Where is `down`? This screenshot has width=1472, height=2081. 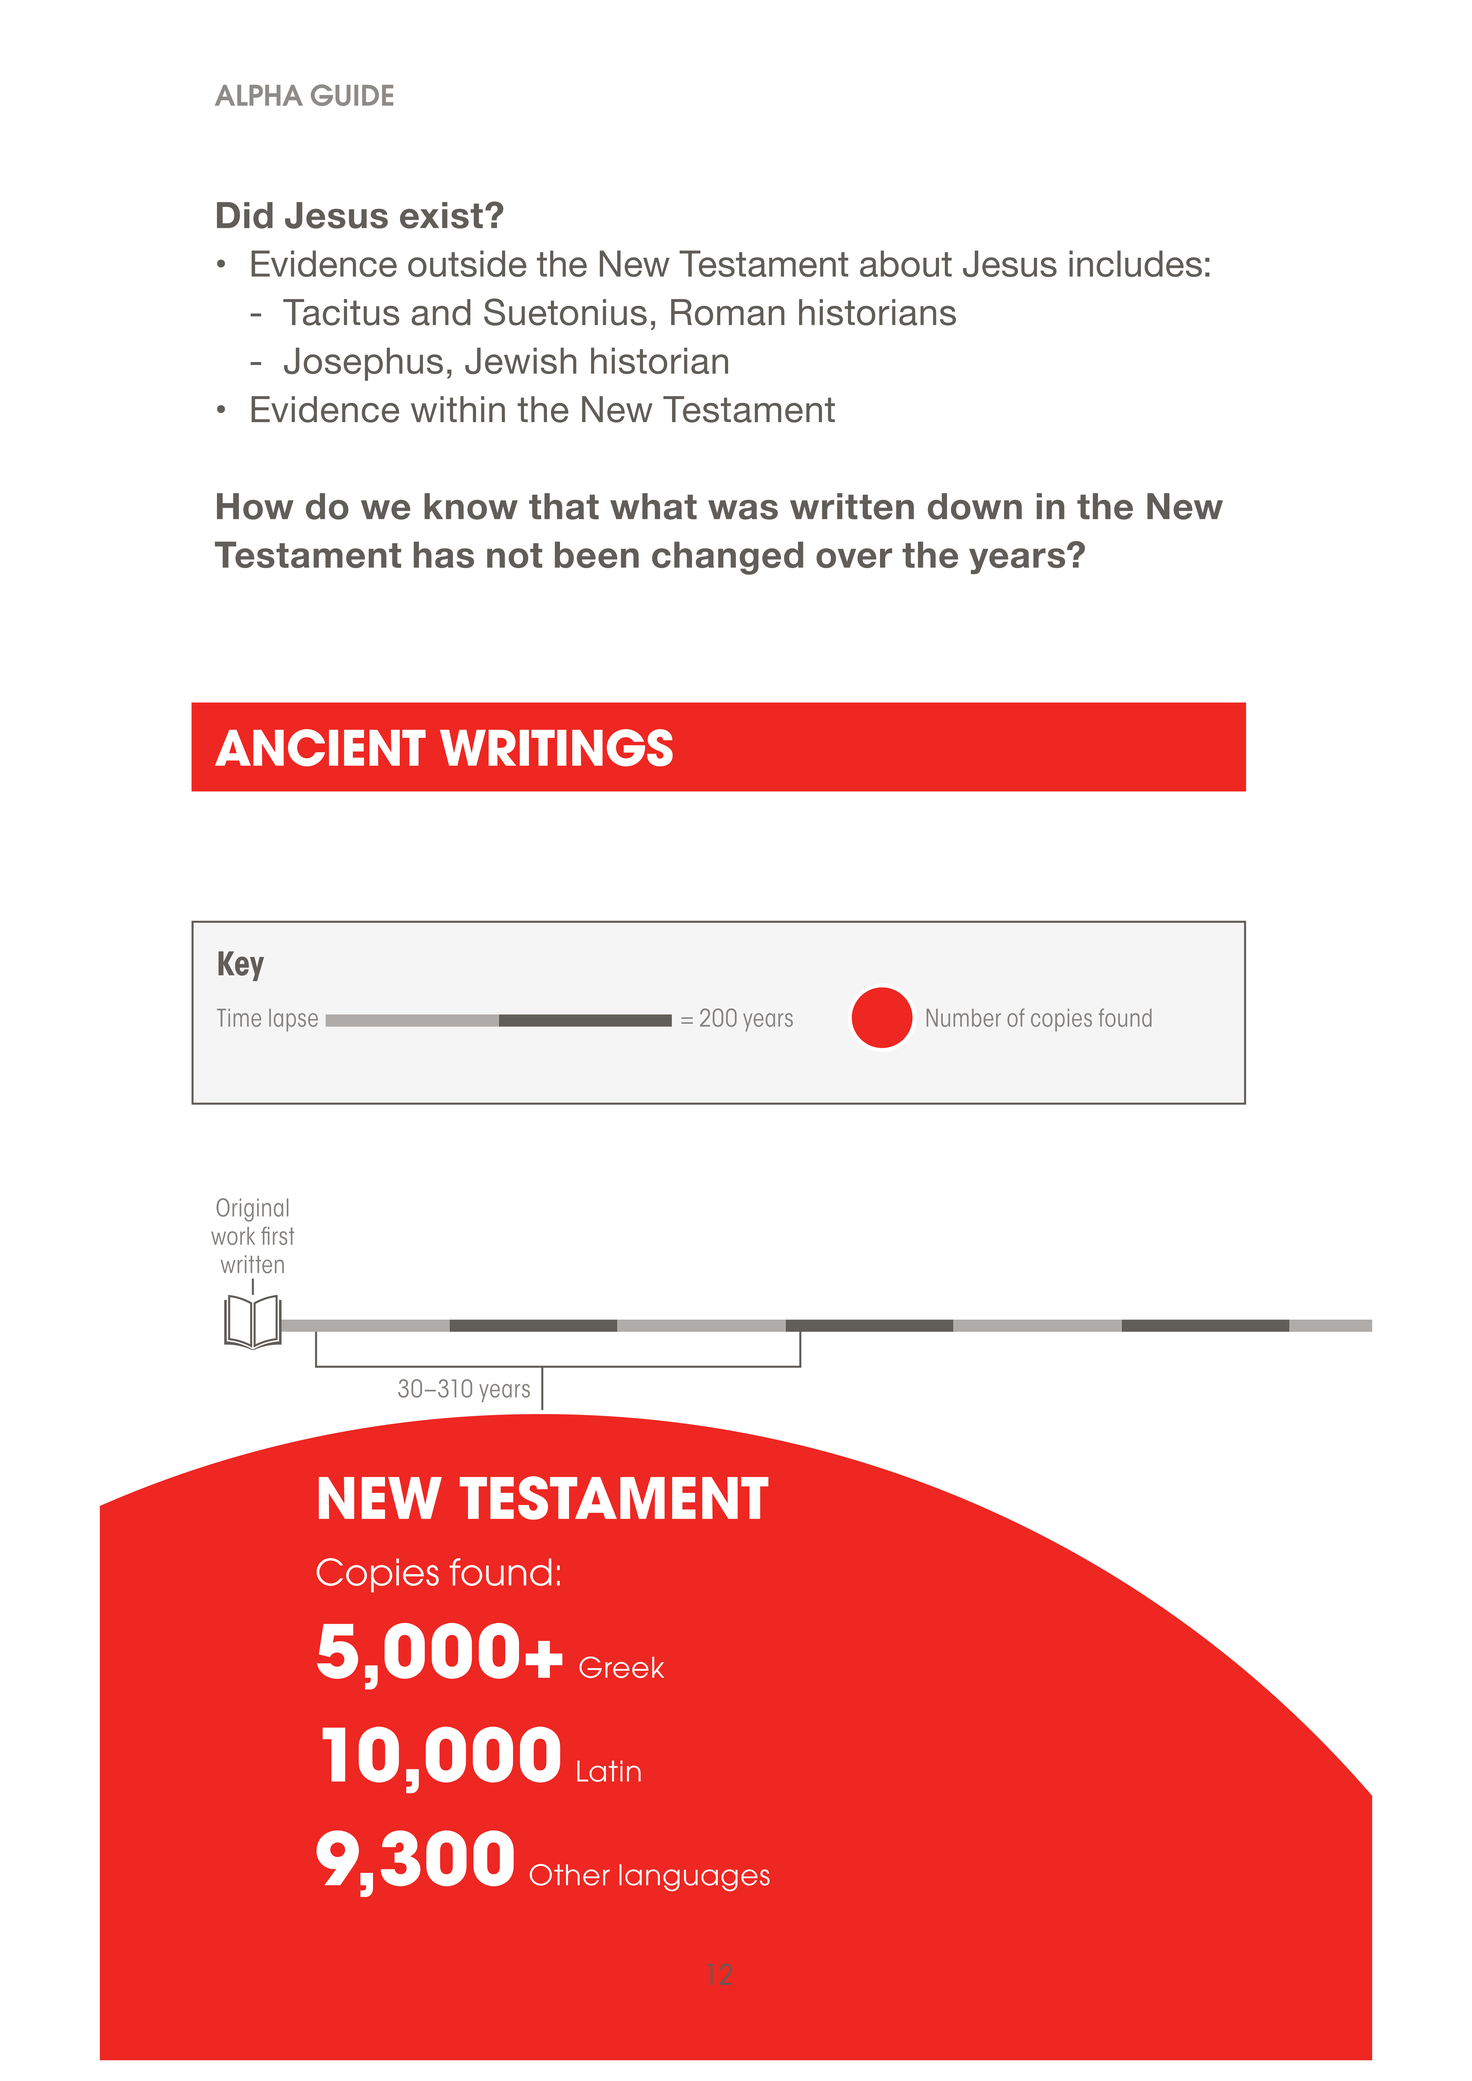 down is located at coordinates (975, 506).
